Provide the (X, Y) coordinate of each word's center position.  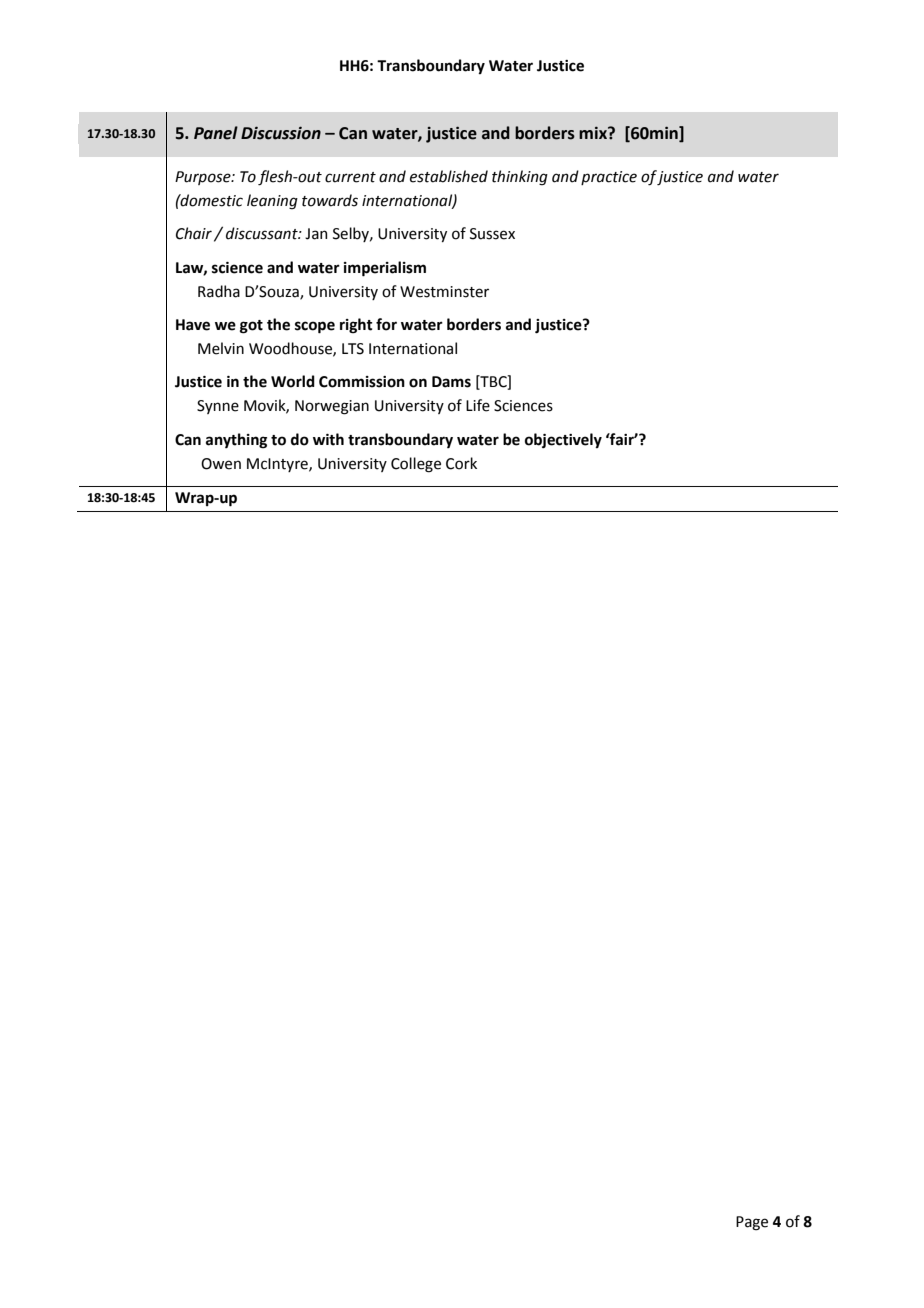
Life (478, 405)
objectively (563, 441)
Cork (461, 463)
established (449, 176)
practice (609, 178)
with (328, 439)
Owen (221, 464)
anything (236, 441)
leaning (272, 202)
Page (752, 1223)
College (416, 465)
